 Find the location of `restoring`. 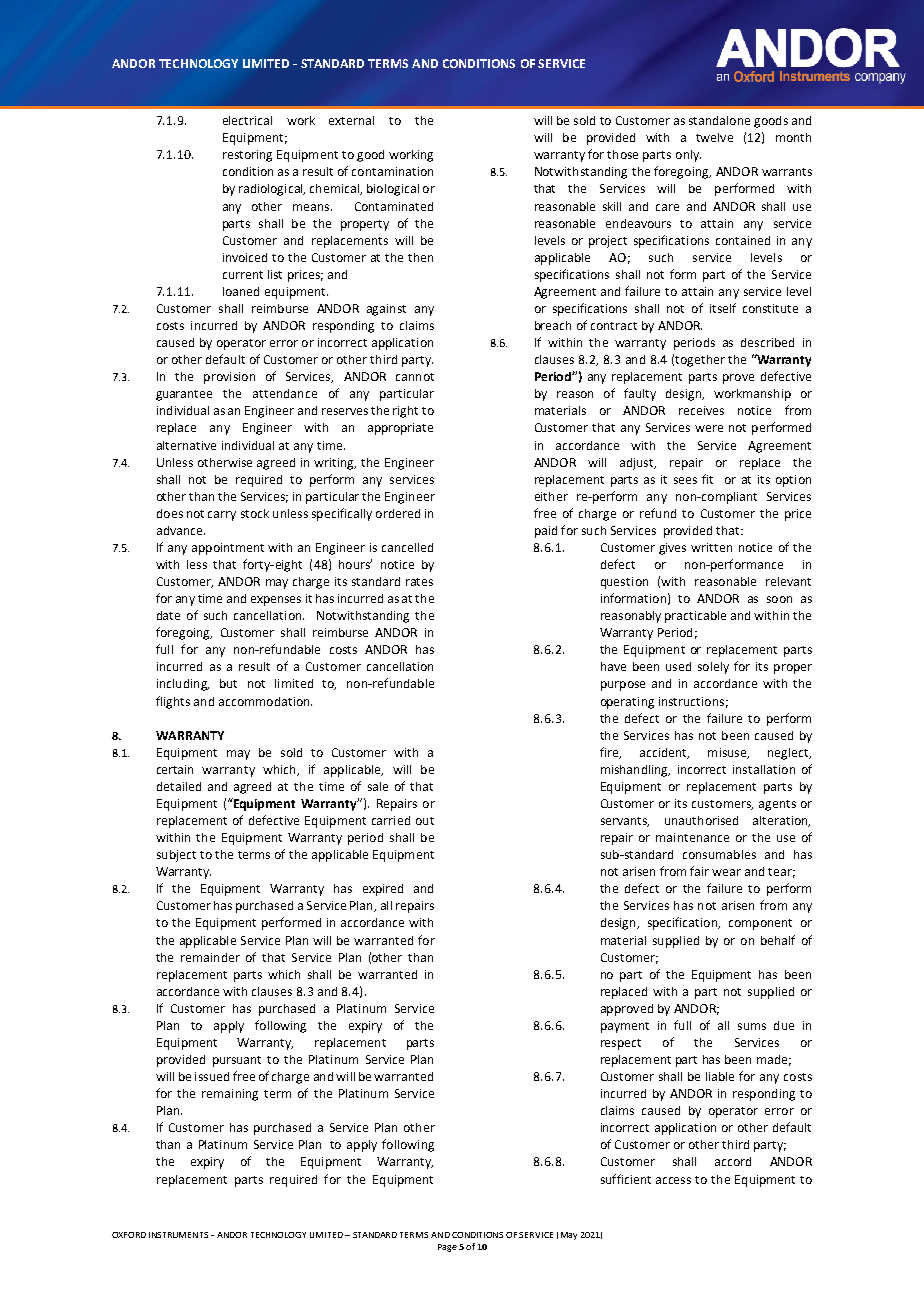

restoring is located at coordinates (247, 156).
